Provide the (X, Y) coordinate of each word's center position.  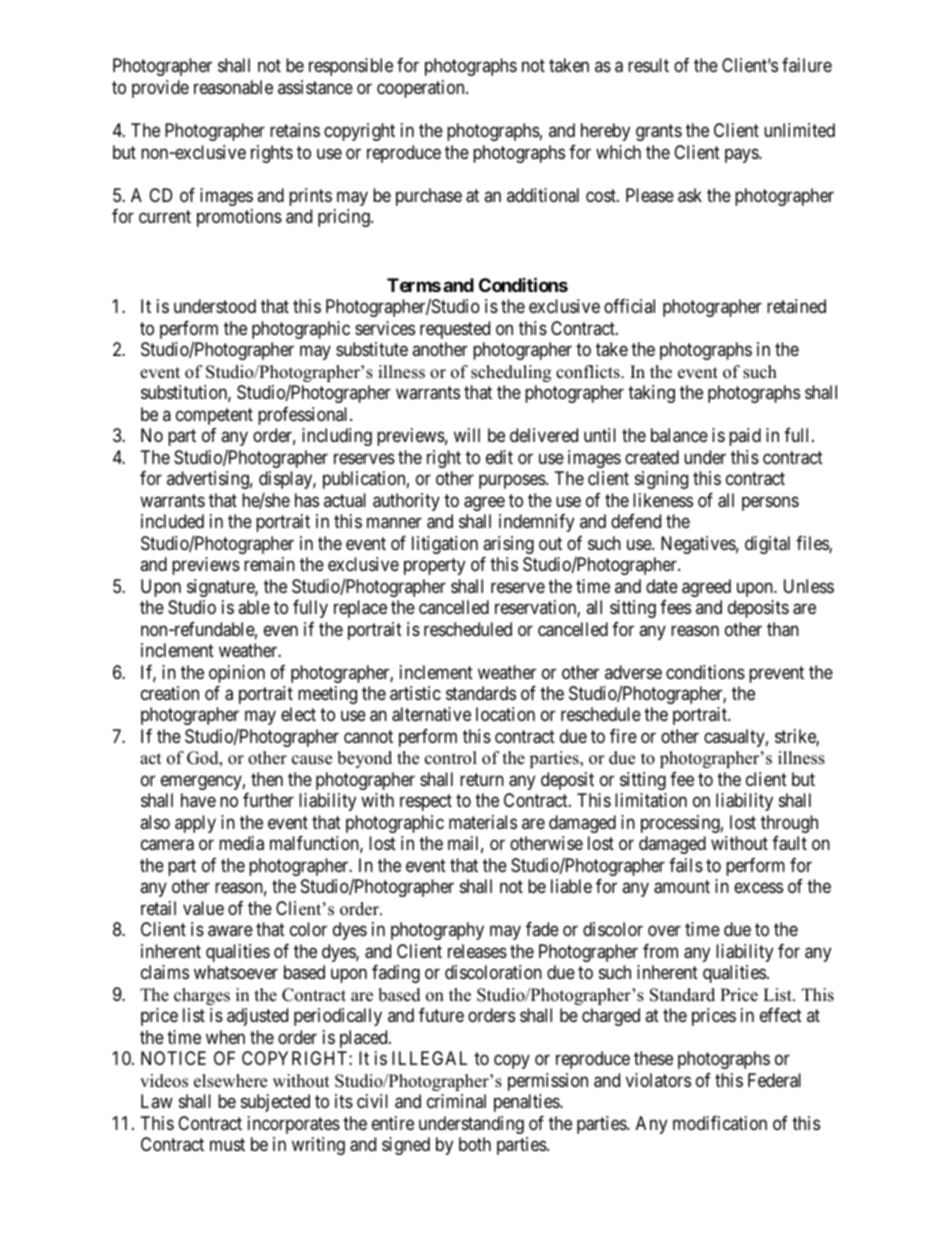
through (789, 824)
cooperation (422, 89)
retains (295, 130)
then (267, 779)
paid (745, 437)
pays (742, 155)
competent (214, 416)
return (482, 779)
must (227, 1144)
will (467, 435)
